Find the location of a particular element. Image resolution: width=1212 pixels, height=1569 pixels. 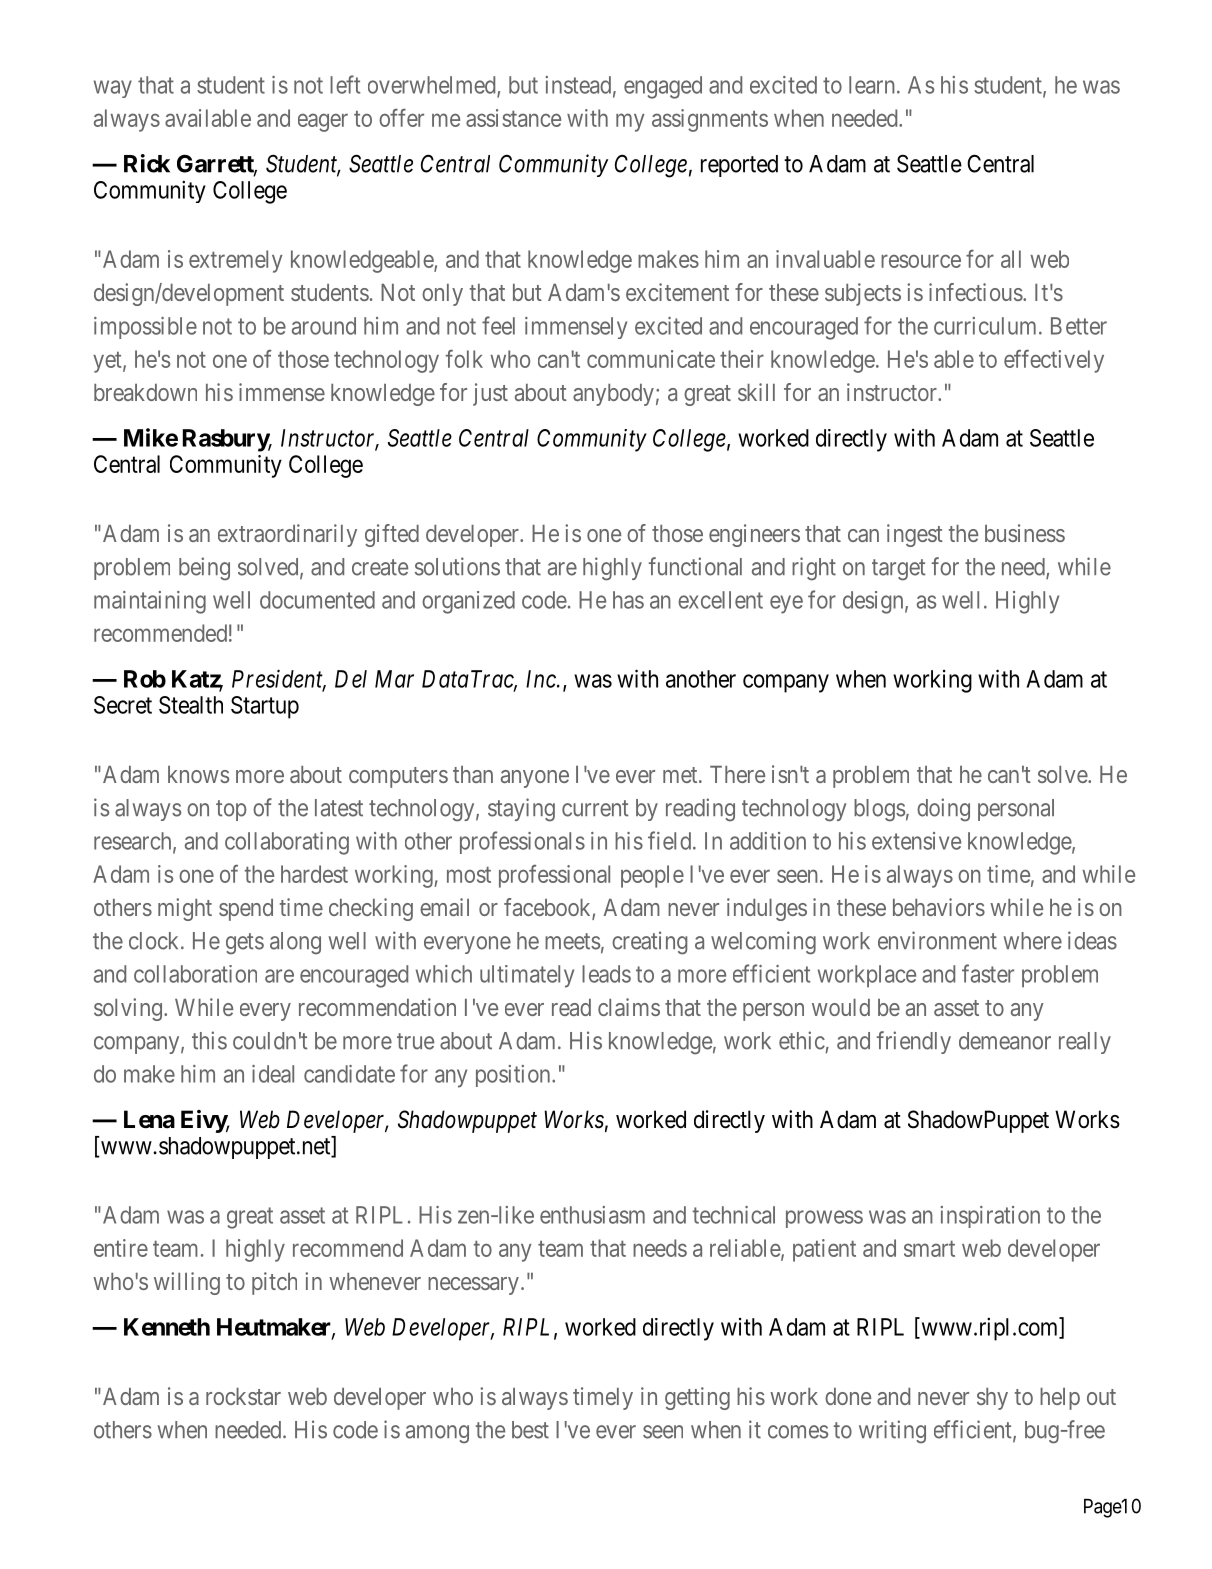

engaged is located at coordinates (663, 87).
